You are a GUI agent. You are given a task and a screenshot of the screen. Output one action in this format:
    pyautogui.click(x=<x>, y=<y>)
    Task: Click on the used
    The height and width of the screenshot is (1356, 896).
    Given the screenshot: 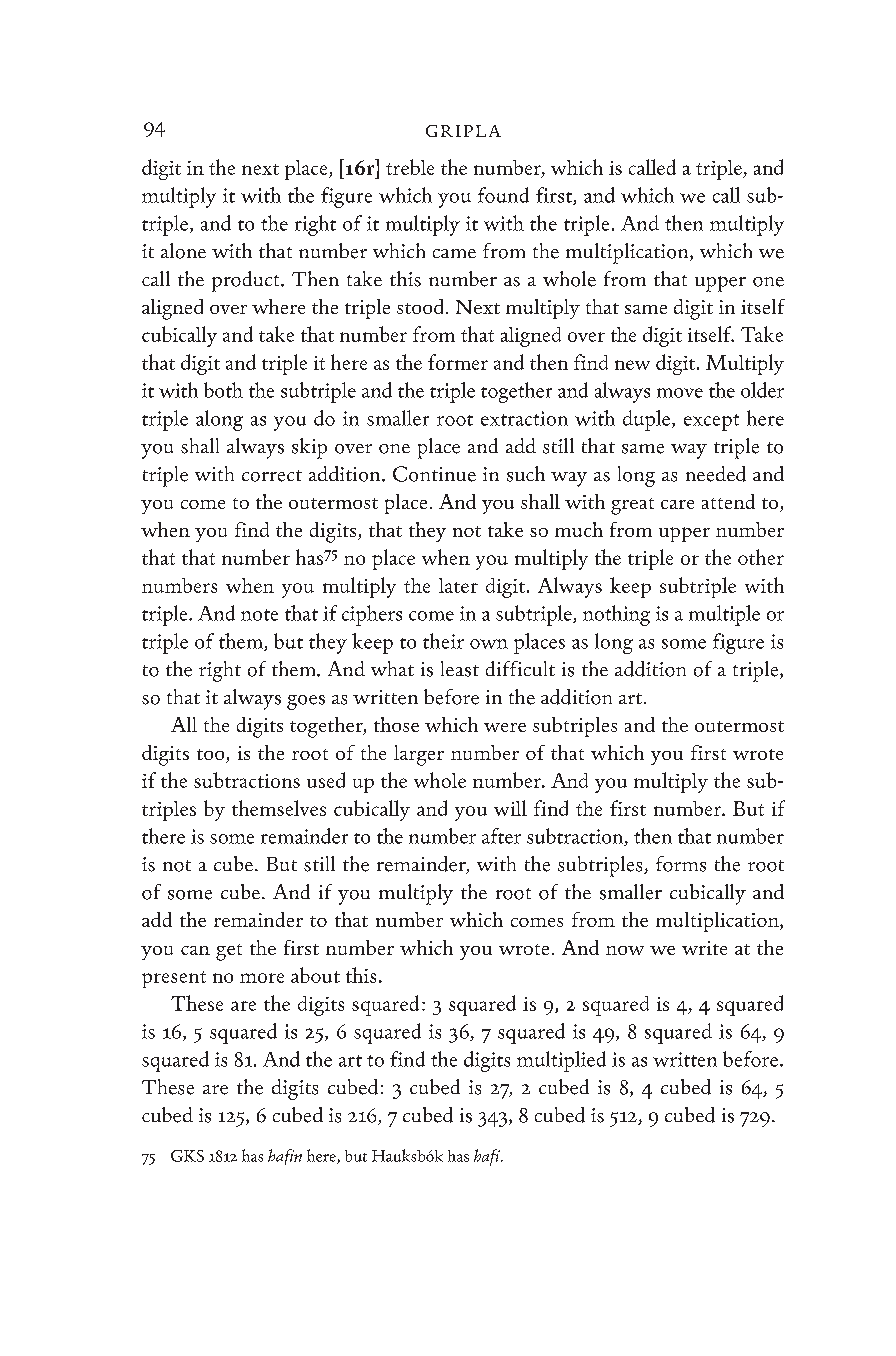 What is the action you would take?
    pyautogui.click(x=326, y=780)
